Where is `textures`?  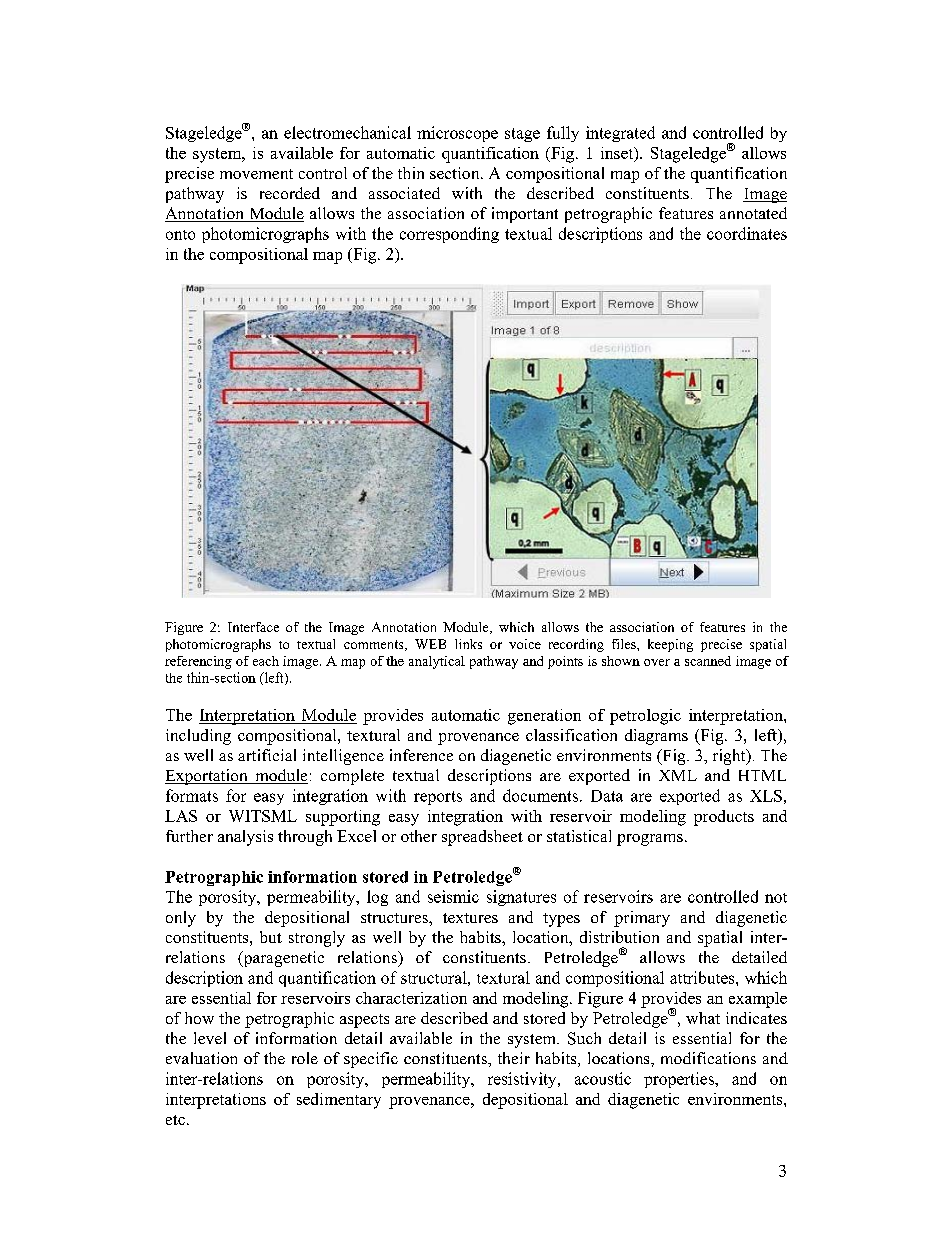 textures is located at coordinates (470, 918).
